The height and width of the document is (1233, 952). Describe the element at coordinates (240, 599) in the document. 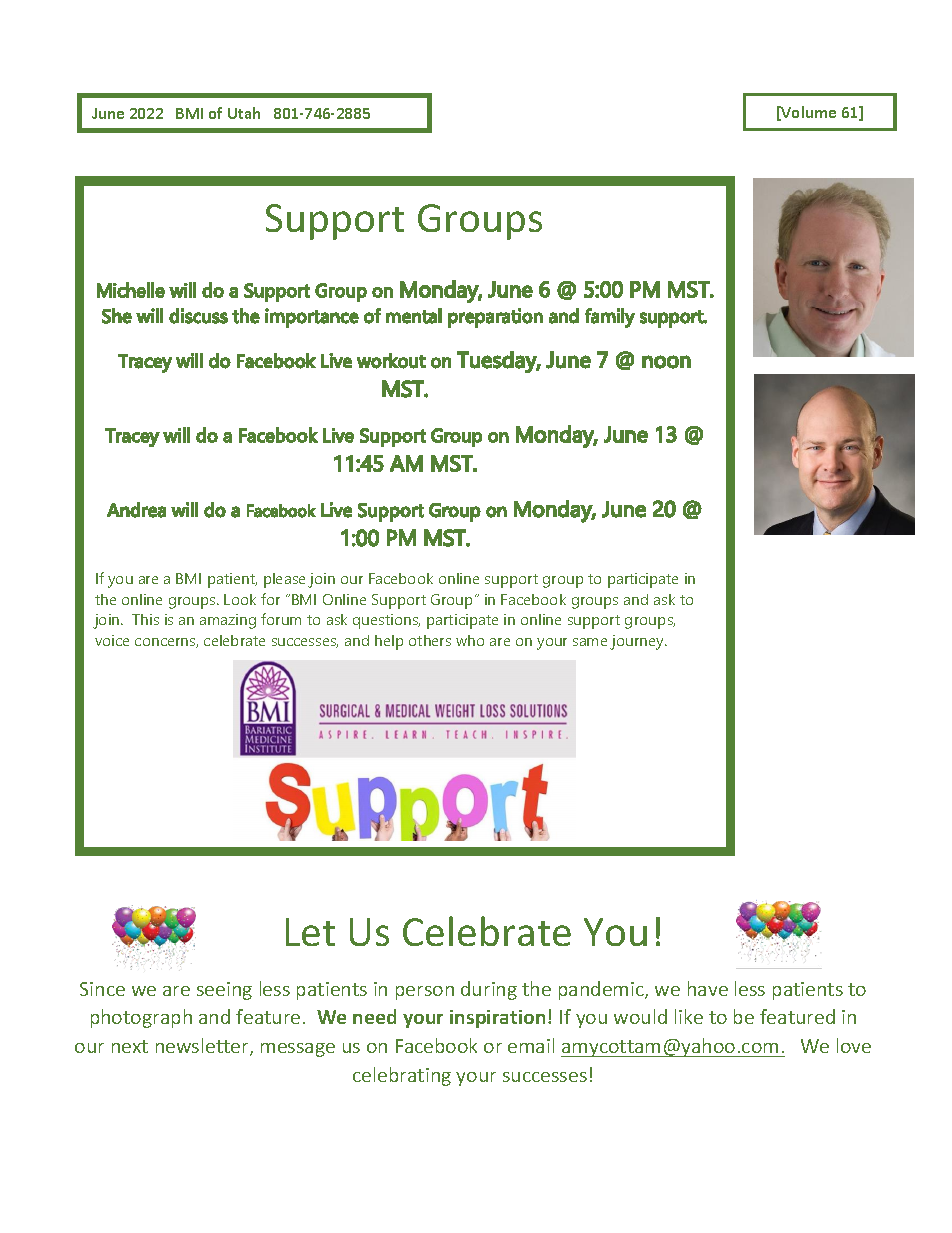

I see `Look` at that location.
